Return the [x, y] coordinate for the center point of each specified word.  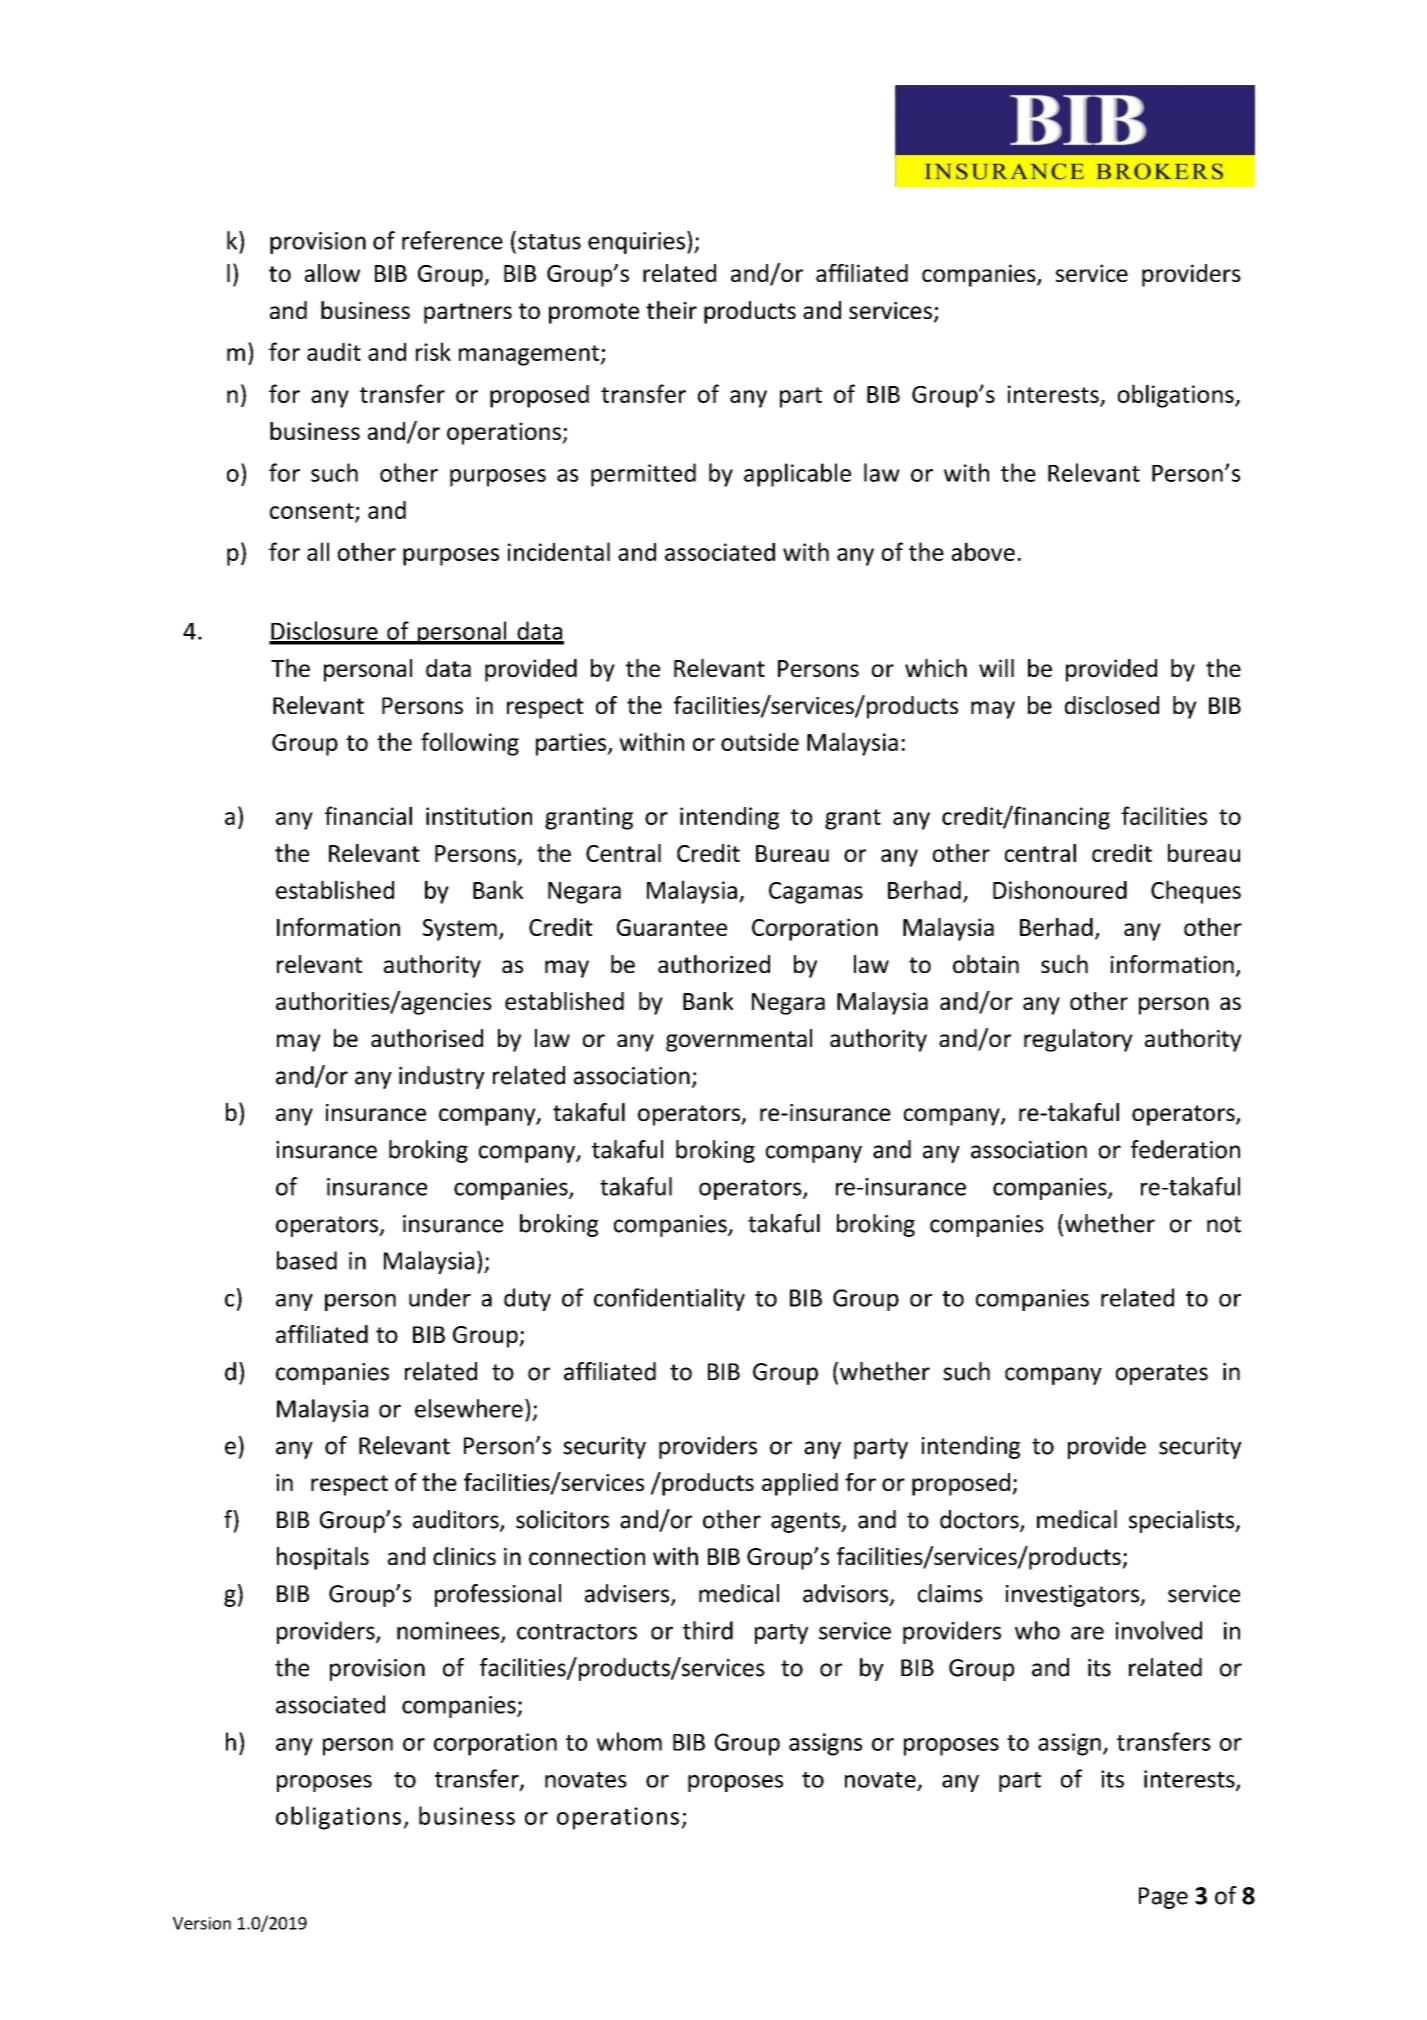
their [671, 310]
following [470, 744]
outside [760, 742]
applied [800, 1484]
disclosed [1112, 705]
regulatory [1078, 1040]
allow [332, 273]
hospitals [323, 1558]
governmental [739, 1040]
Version [202, 1923]
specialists [1183, 1521]
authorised [427, 1038]
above [983, 551]
